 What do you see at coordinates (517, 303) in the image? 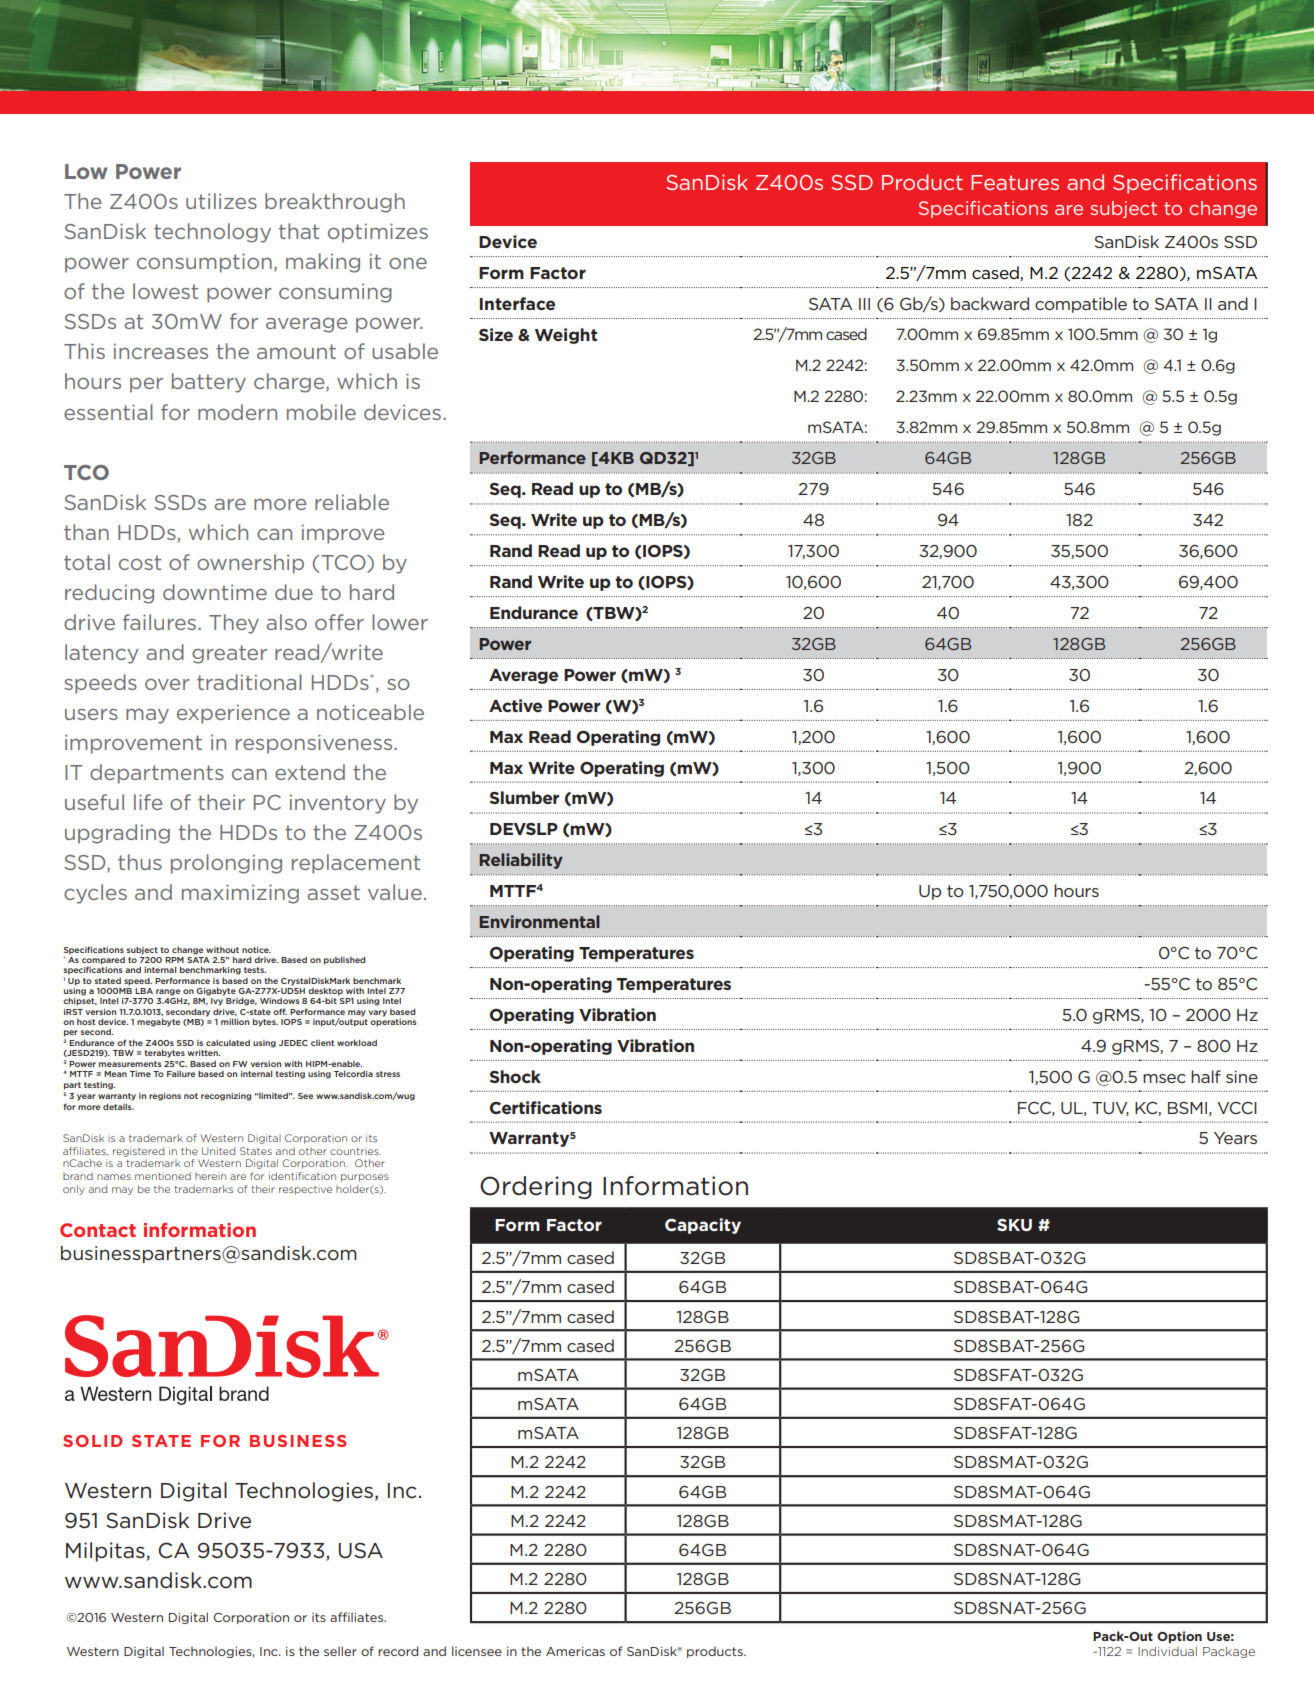
I see `Interface` at bounding box center [517, 303].
